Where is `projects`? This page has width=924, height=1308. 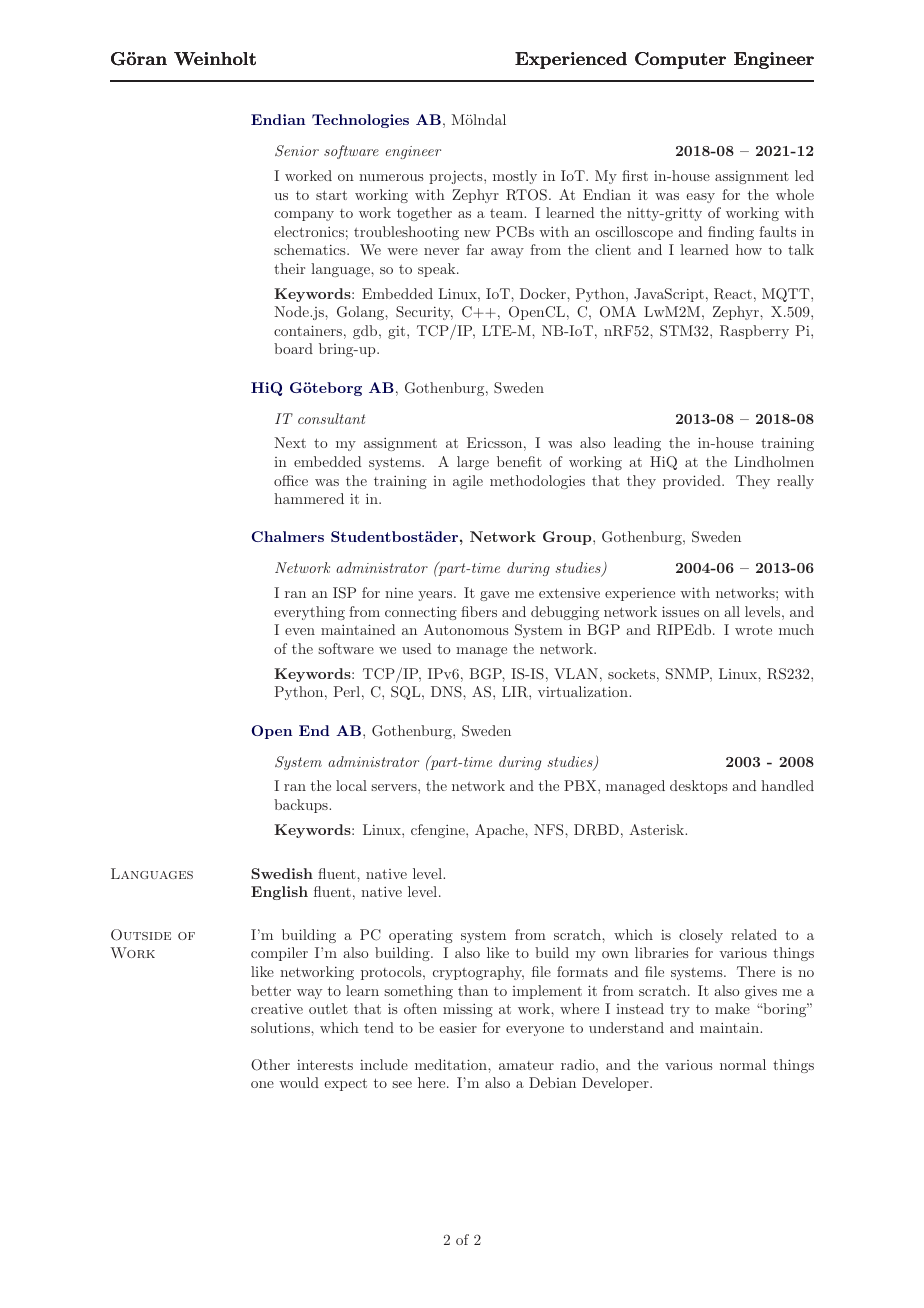 projects is located at coordinates (457, 177).
